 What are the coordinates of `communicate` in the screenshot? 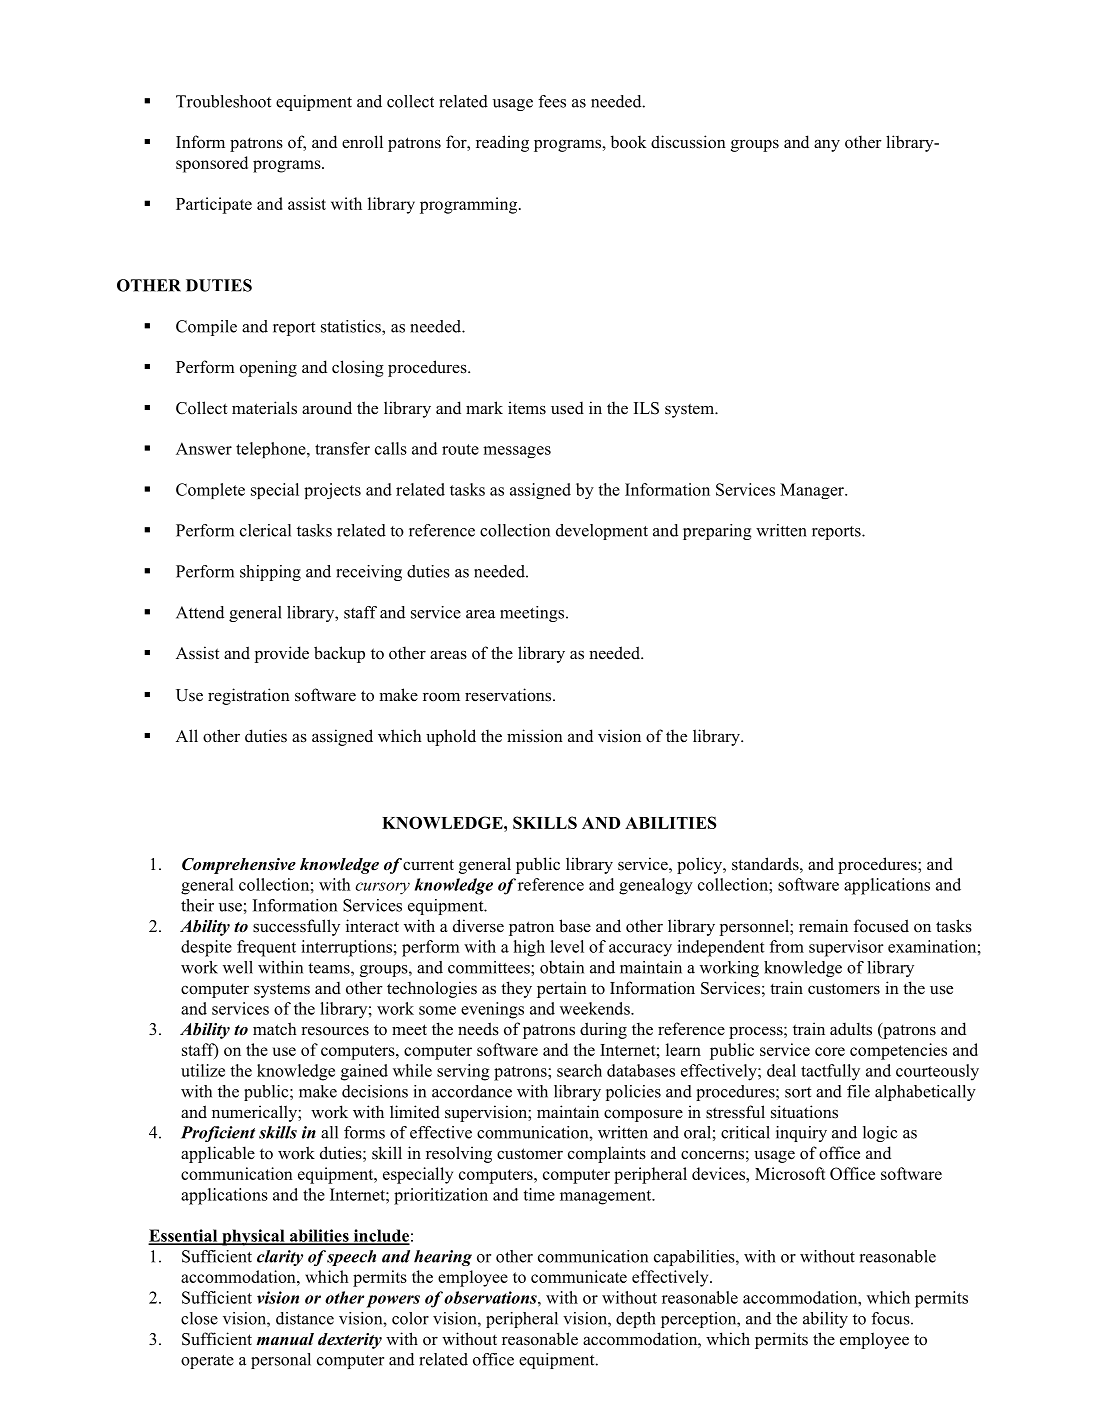 It's located at (579, 1276).
